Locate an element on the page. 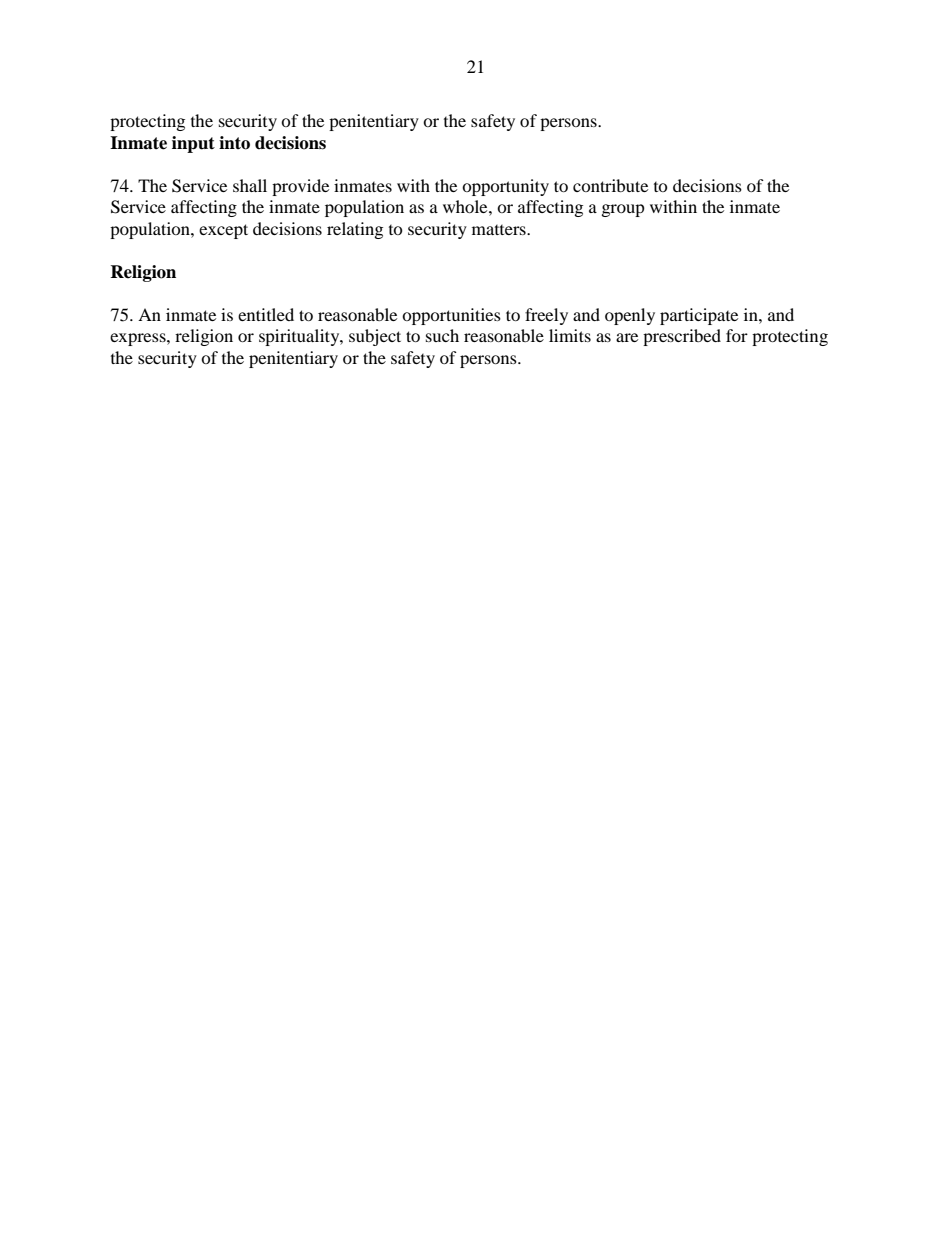  relating is located at coordinates (355, 230).
